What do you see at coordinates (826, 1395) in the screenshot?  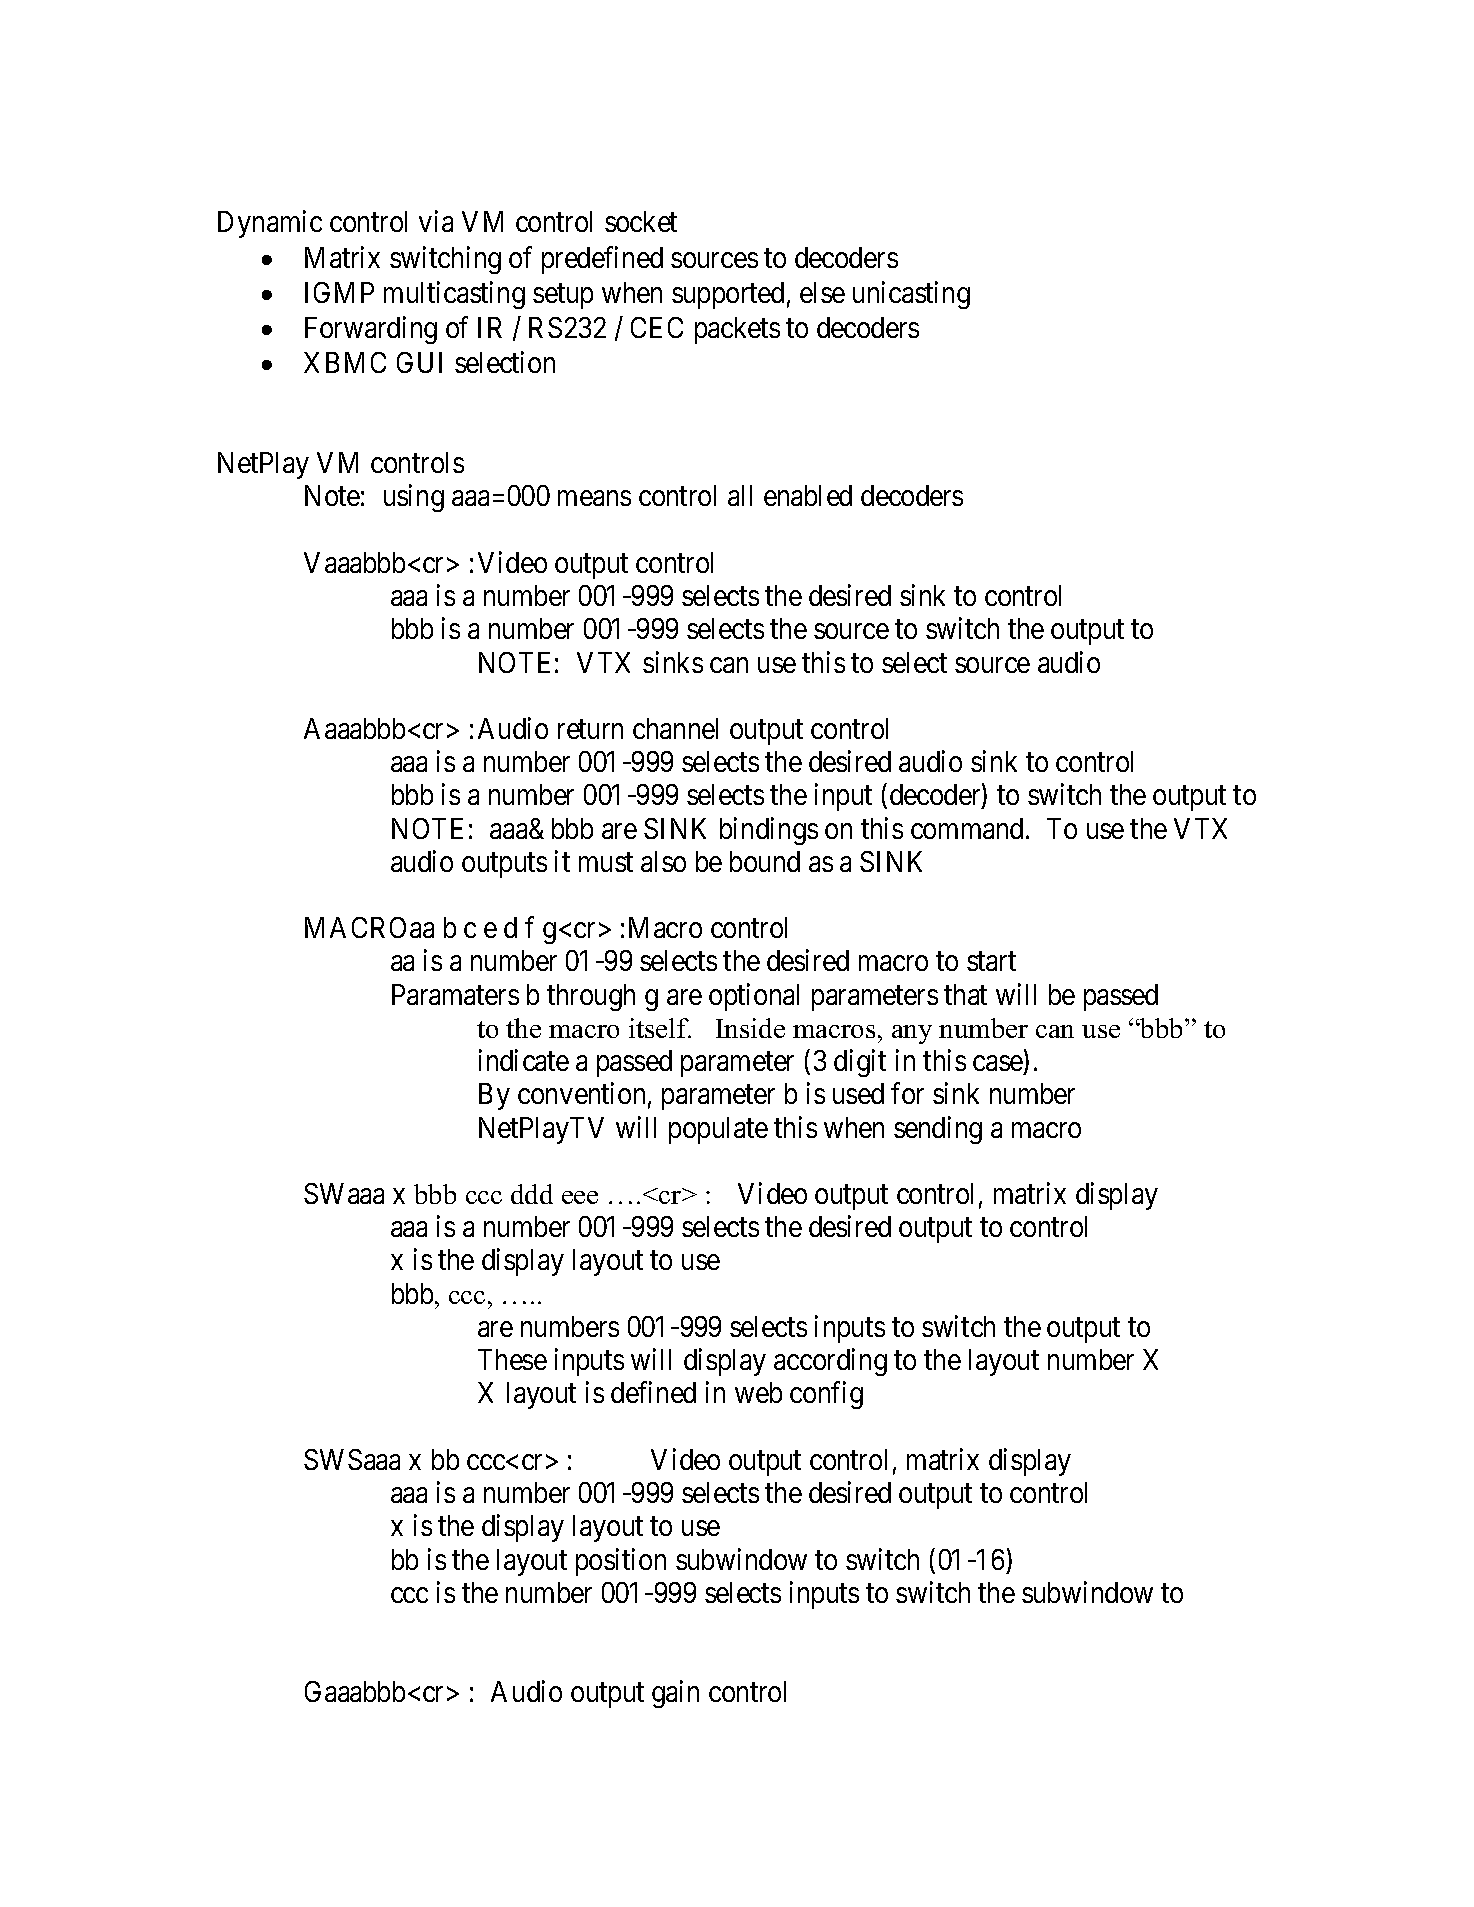 I see `config` at bounding box center [826, 1395].
